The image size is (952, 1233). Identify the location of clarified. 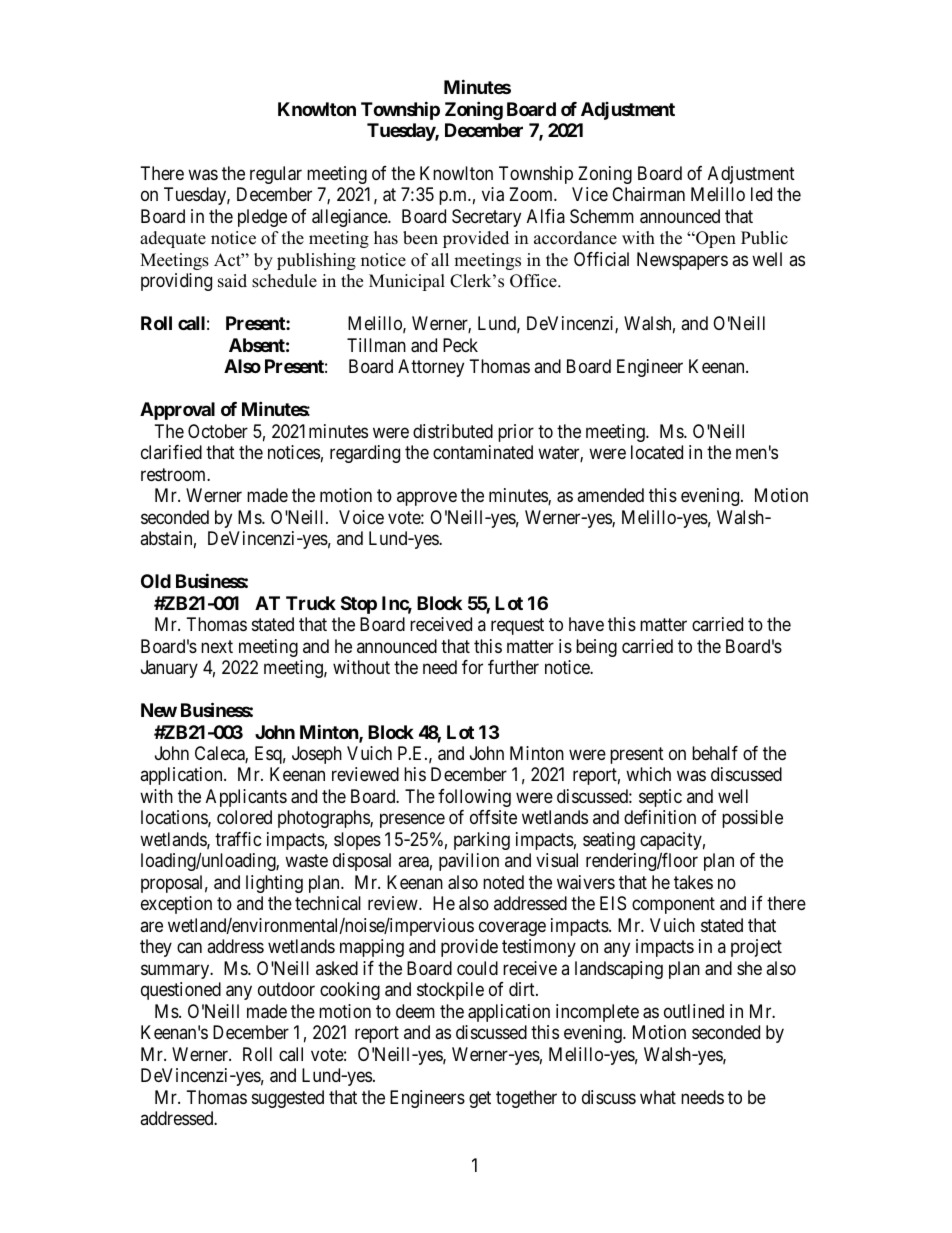
(171, 452).
